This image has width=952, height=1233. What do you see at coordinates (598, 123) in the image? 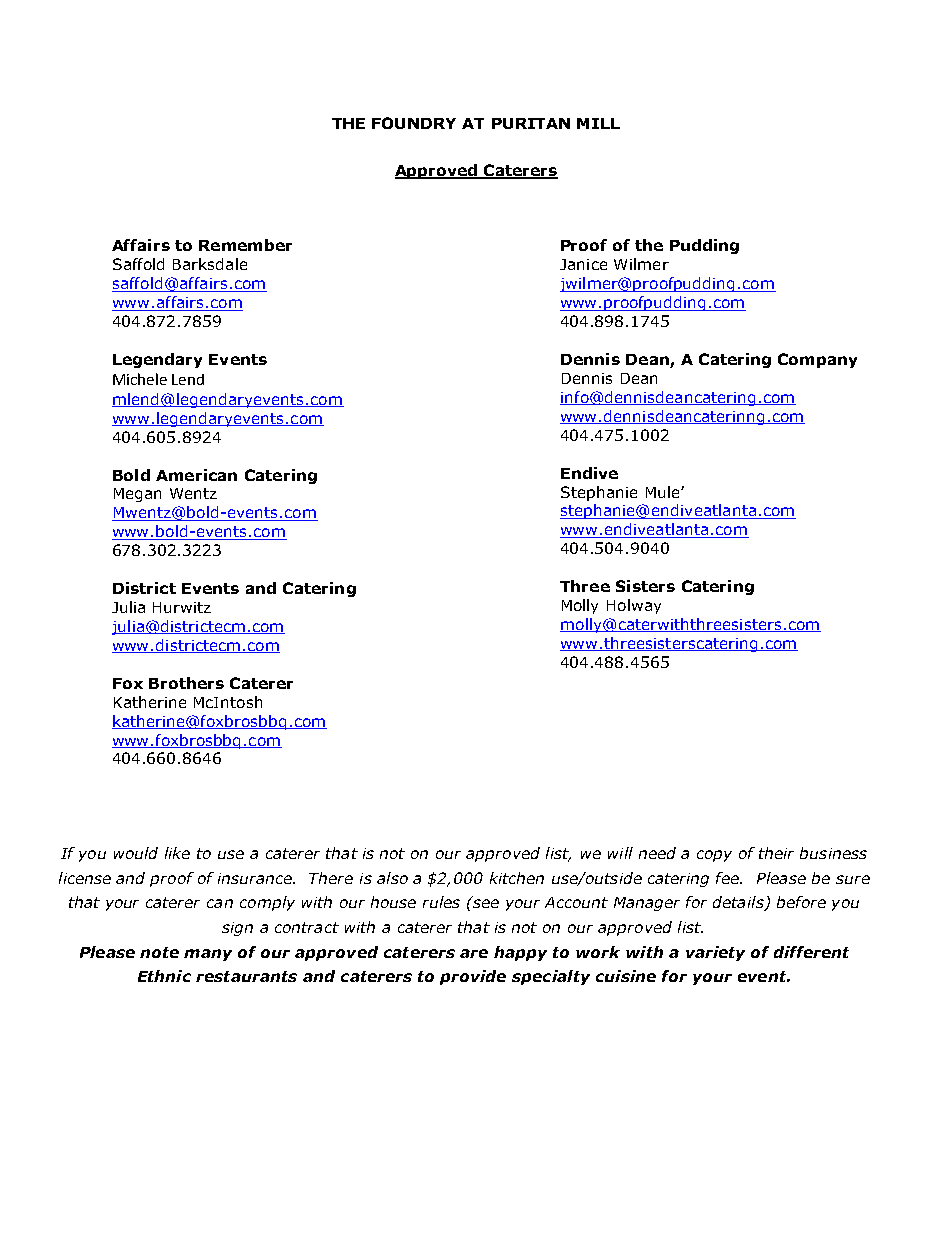
I see `MILL` at bounding box center [598, 123].
